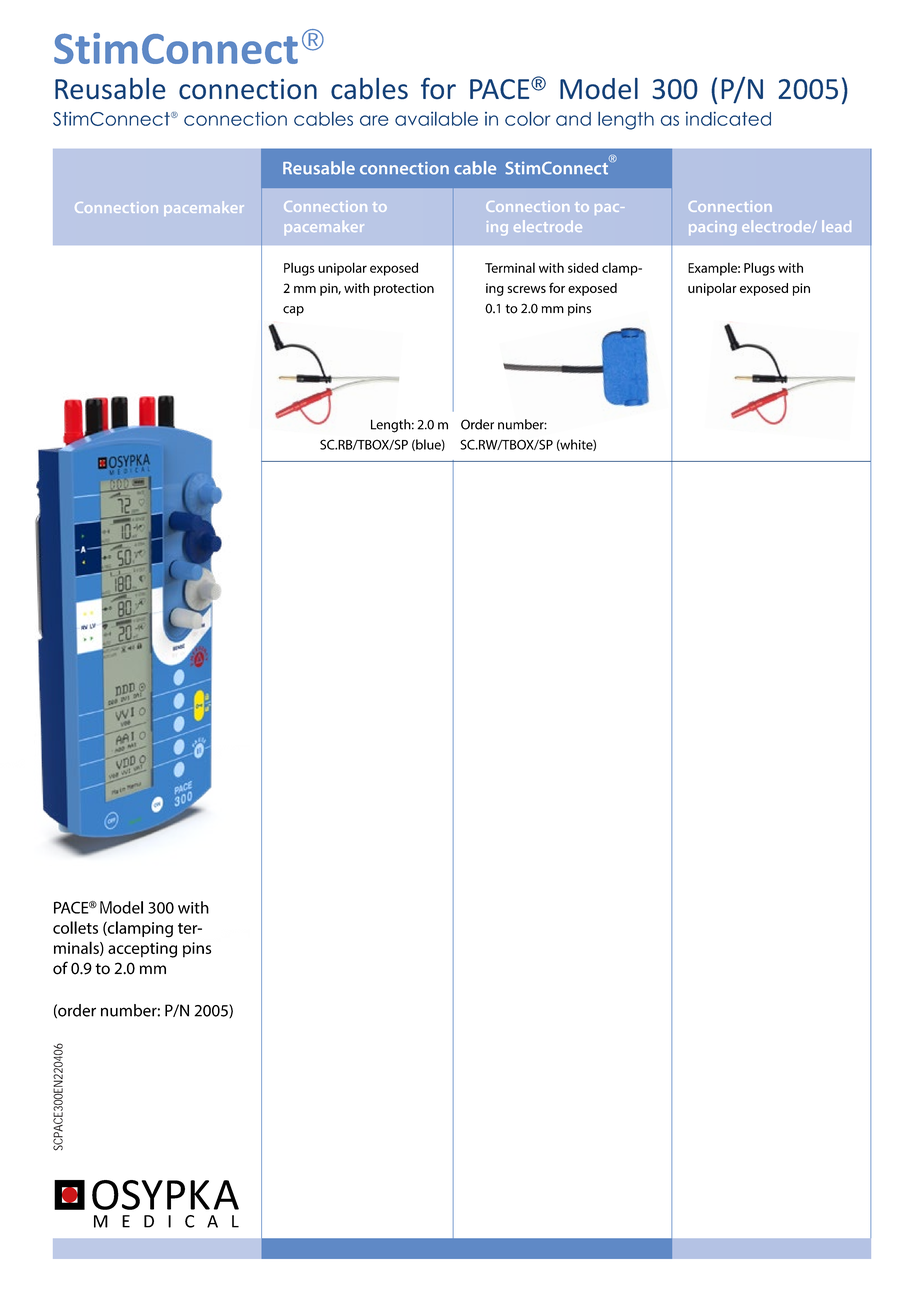 This screenshot has width=924, height=1308. I want to click on cap, so click(293, 311).
